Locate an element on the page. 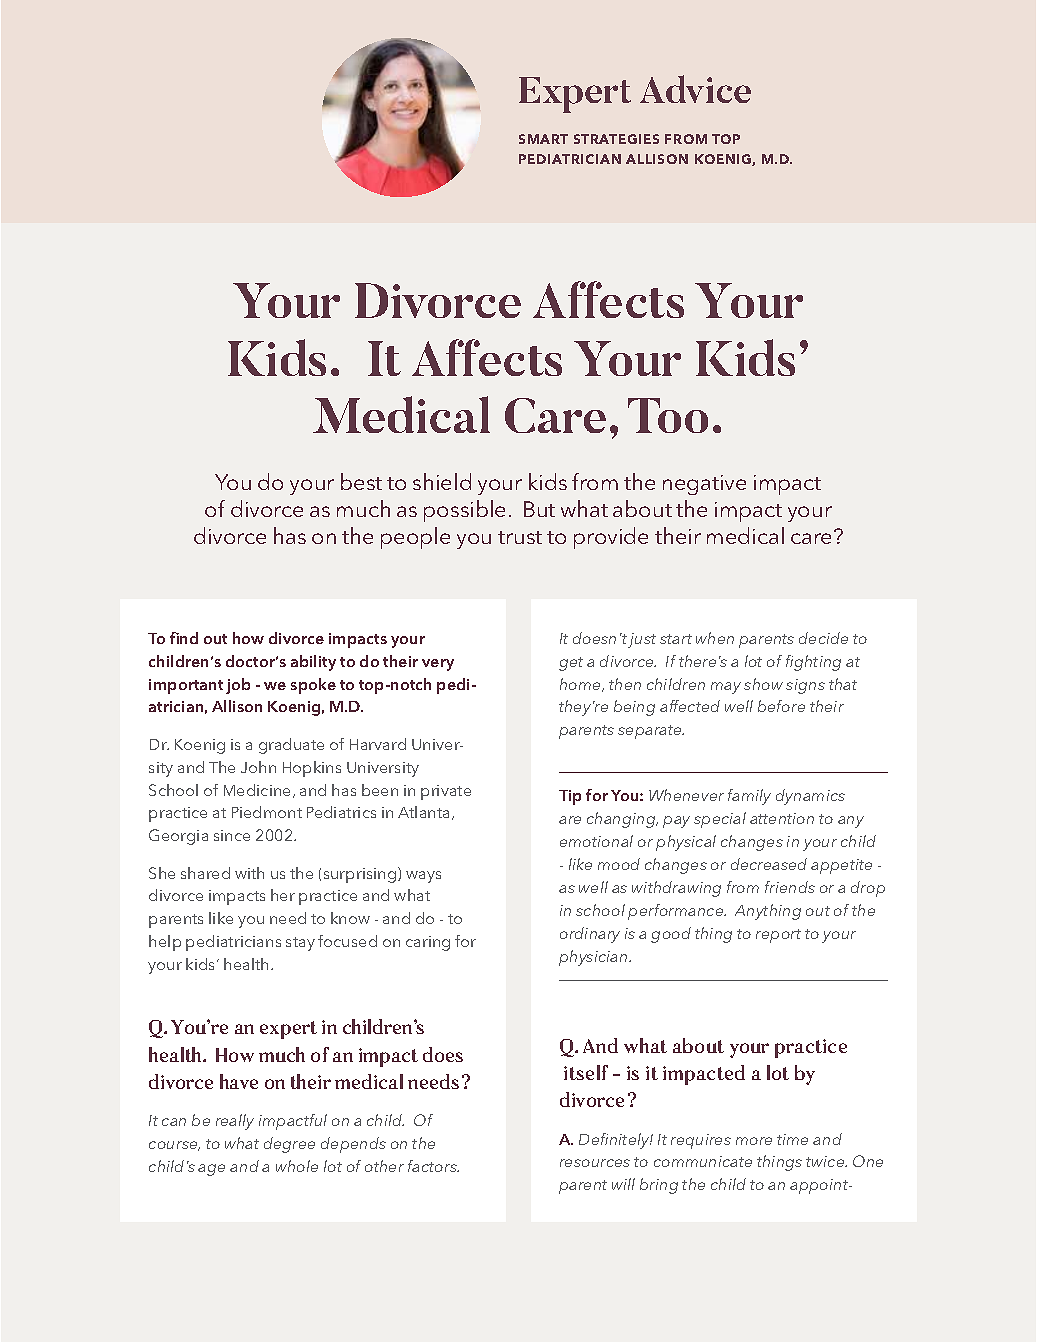 Image resolution: width=1037 pixels, height=1342 pixels. Tip is located at coordinates (570, 797).
